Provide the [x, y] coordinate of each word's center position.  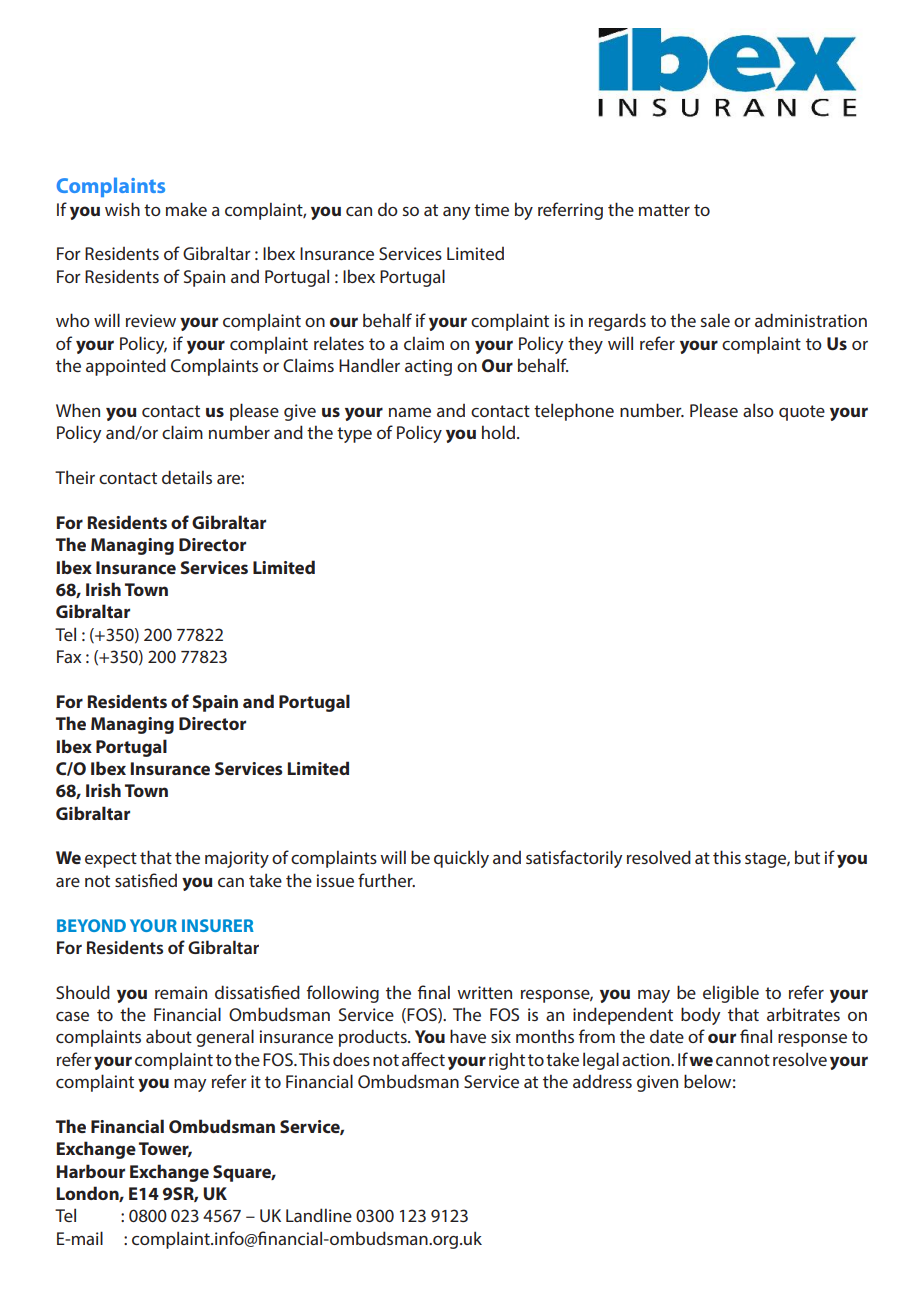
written [484, 992]
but [807, 857]
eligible [731, 994]
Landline [319, 1215]
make [186, 209]
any [457, 213]
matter [664, 210]
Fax [69, 656]
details [187, 477]
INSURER [218, 925]
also [758, 410]
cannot [743, 1060]
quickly [461, 859]
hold [498, 432]
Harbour [91, 1171]
